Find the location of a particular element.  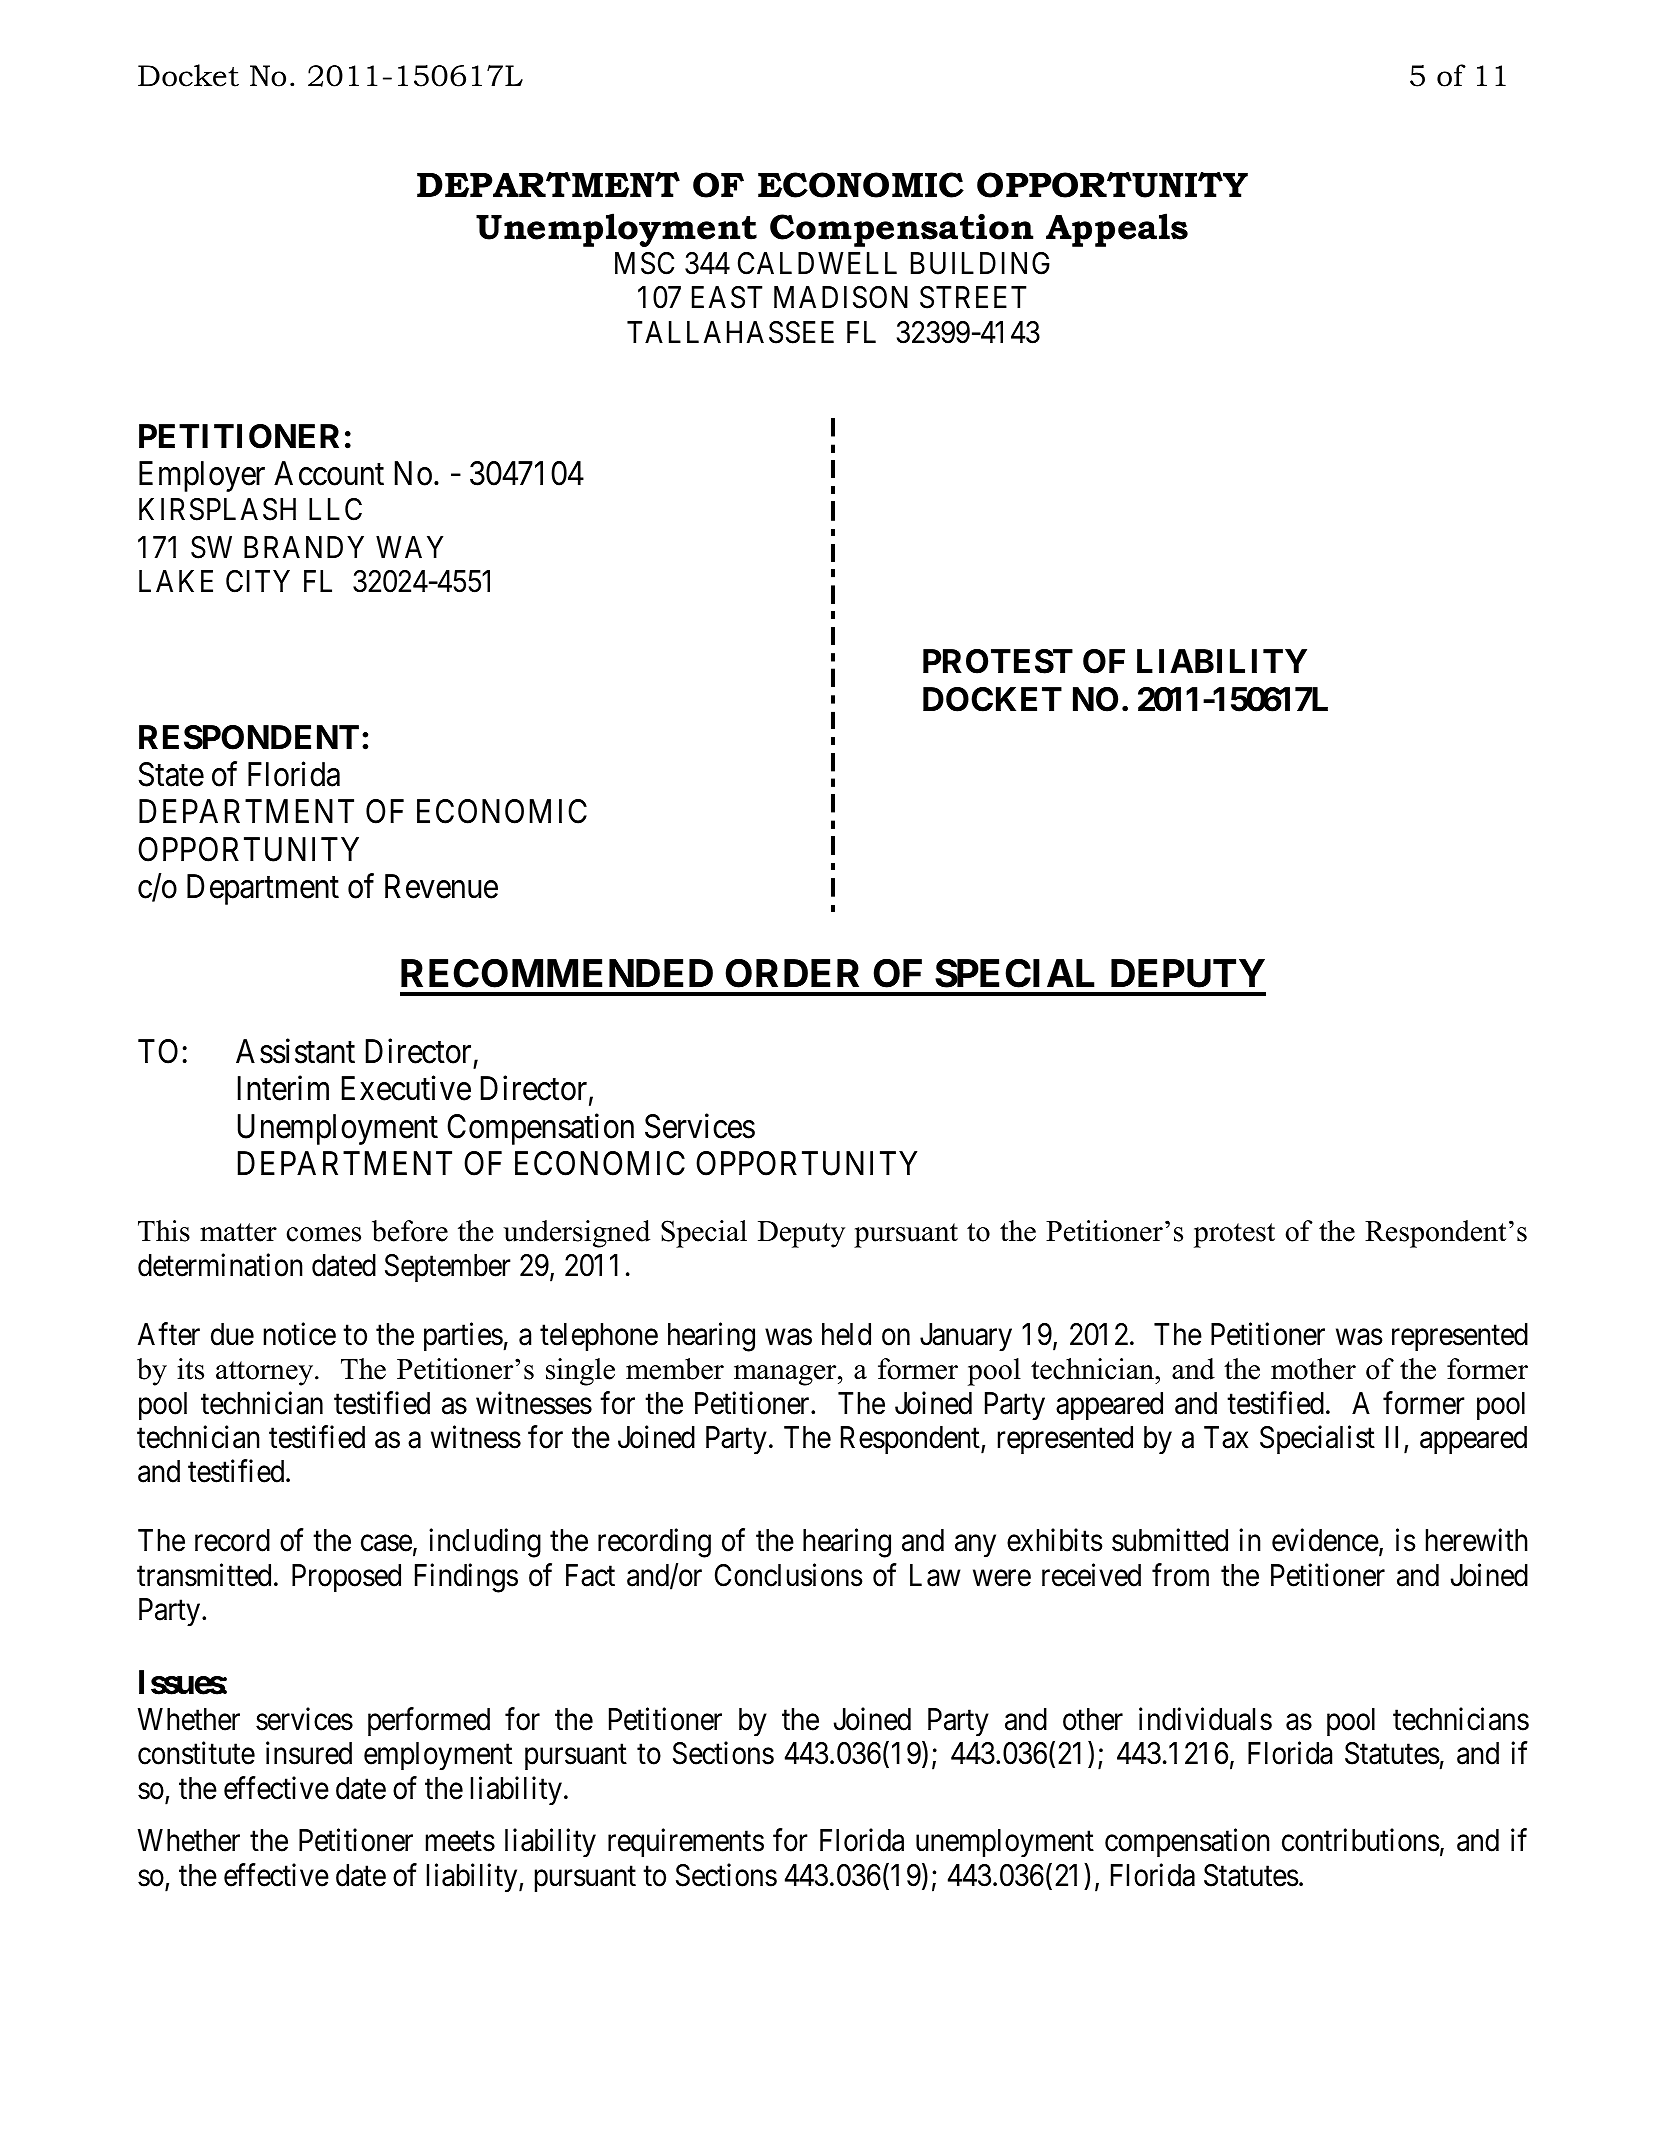

Revenue is located at coordinates (441, 887).
